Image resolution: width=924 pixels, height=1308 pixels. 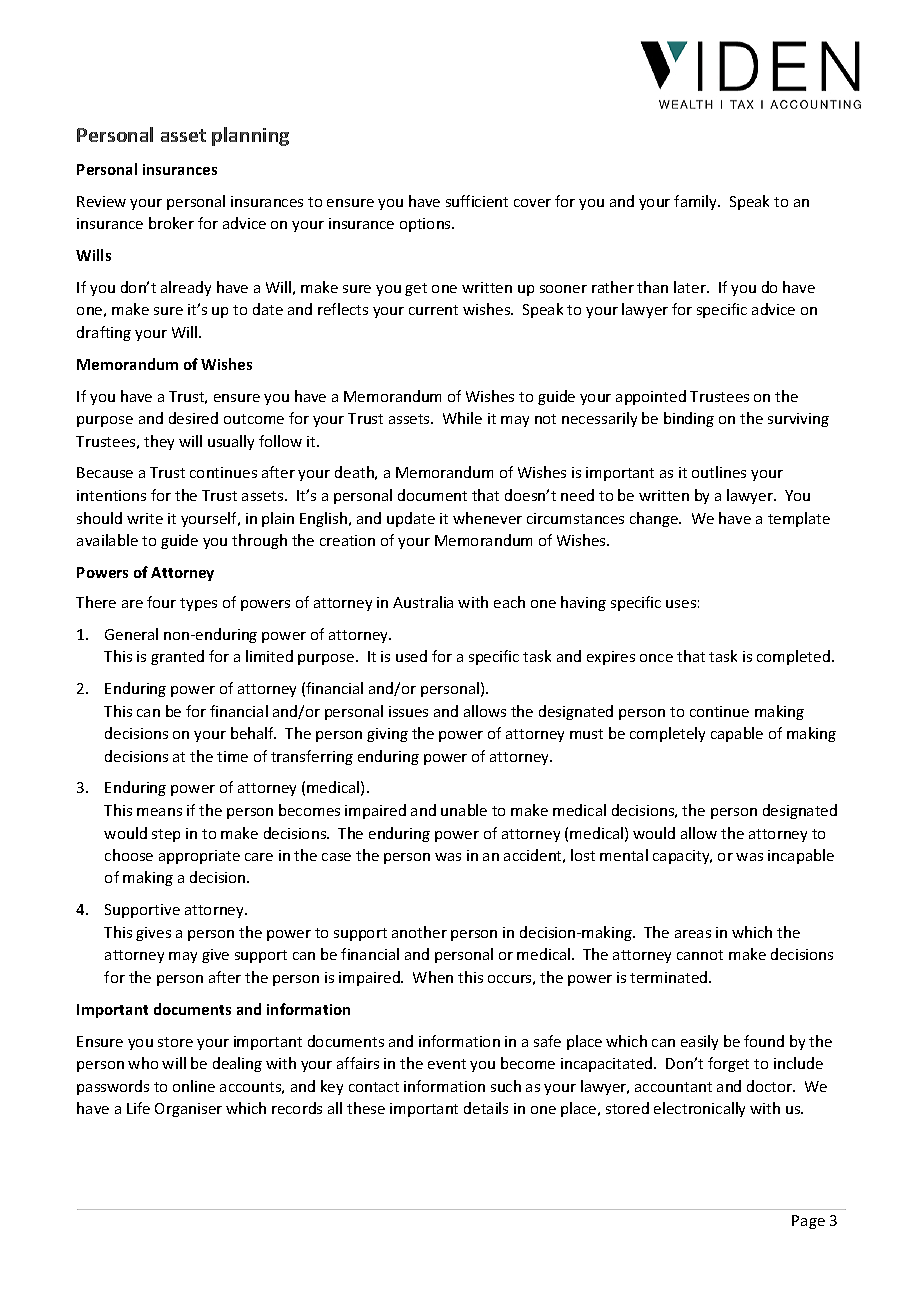 What do you see at coordinates (696, 202) in the screenshot?
I see `family` at bounding box center [696, 202].
